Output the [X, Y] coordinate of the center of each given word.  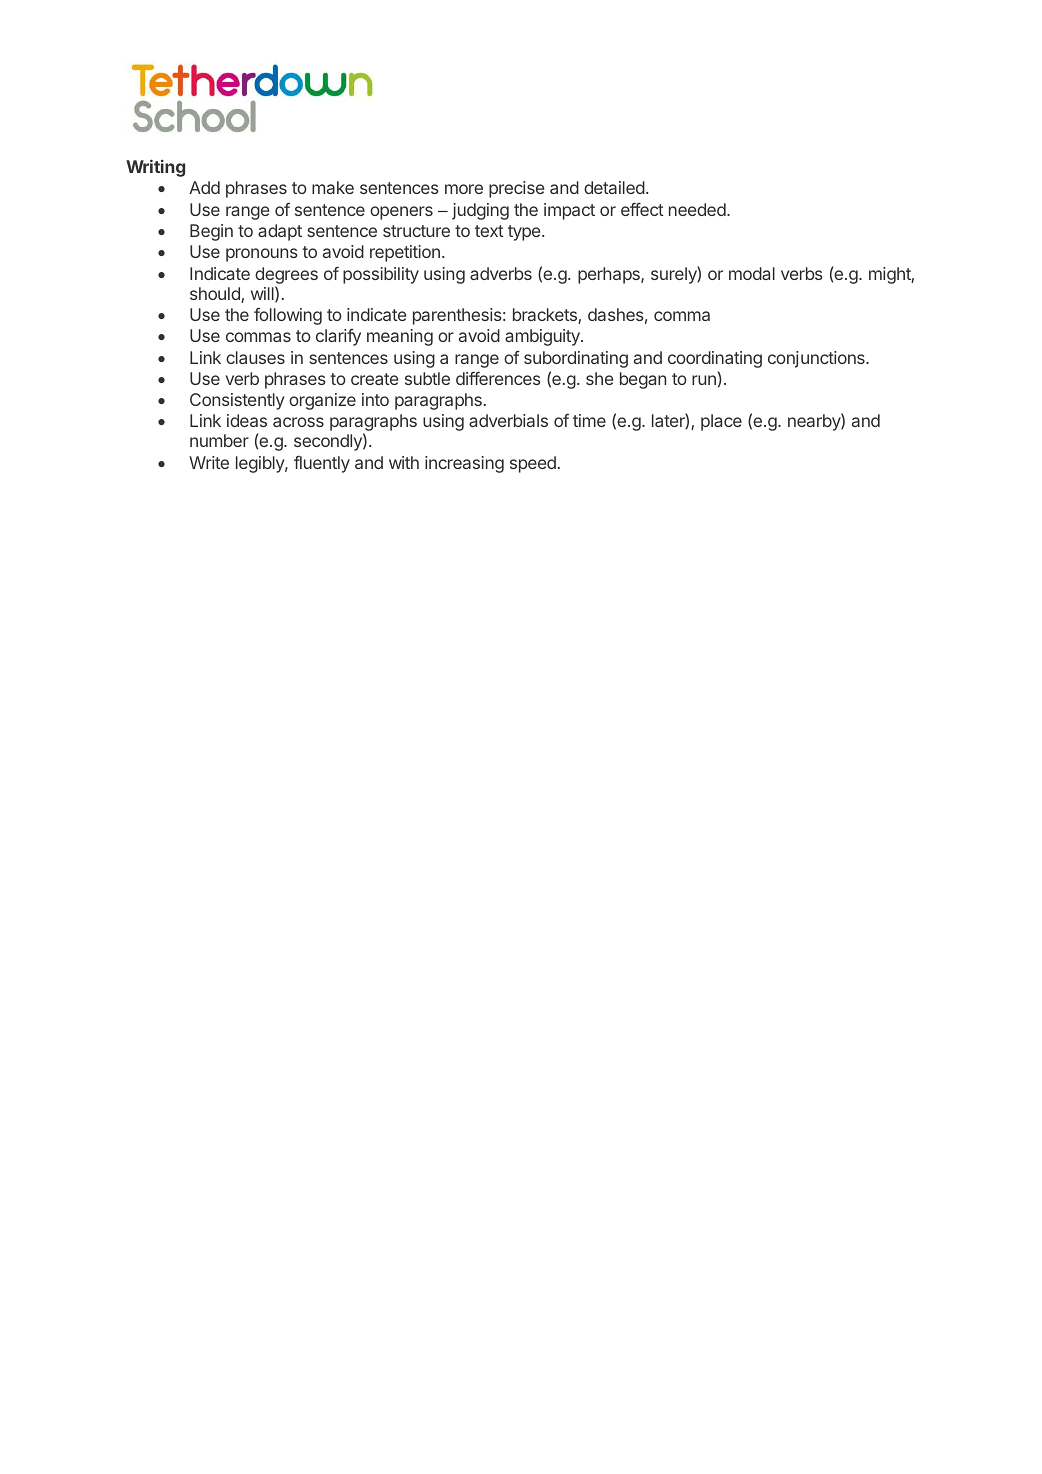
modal [752, 273]
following [288, 316]
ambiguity [543, 337]
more [464, 189]
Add [204, 187]
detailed [614, 187]
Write [209, 462]
